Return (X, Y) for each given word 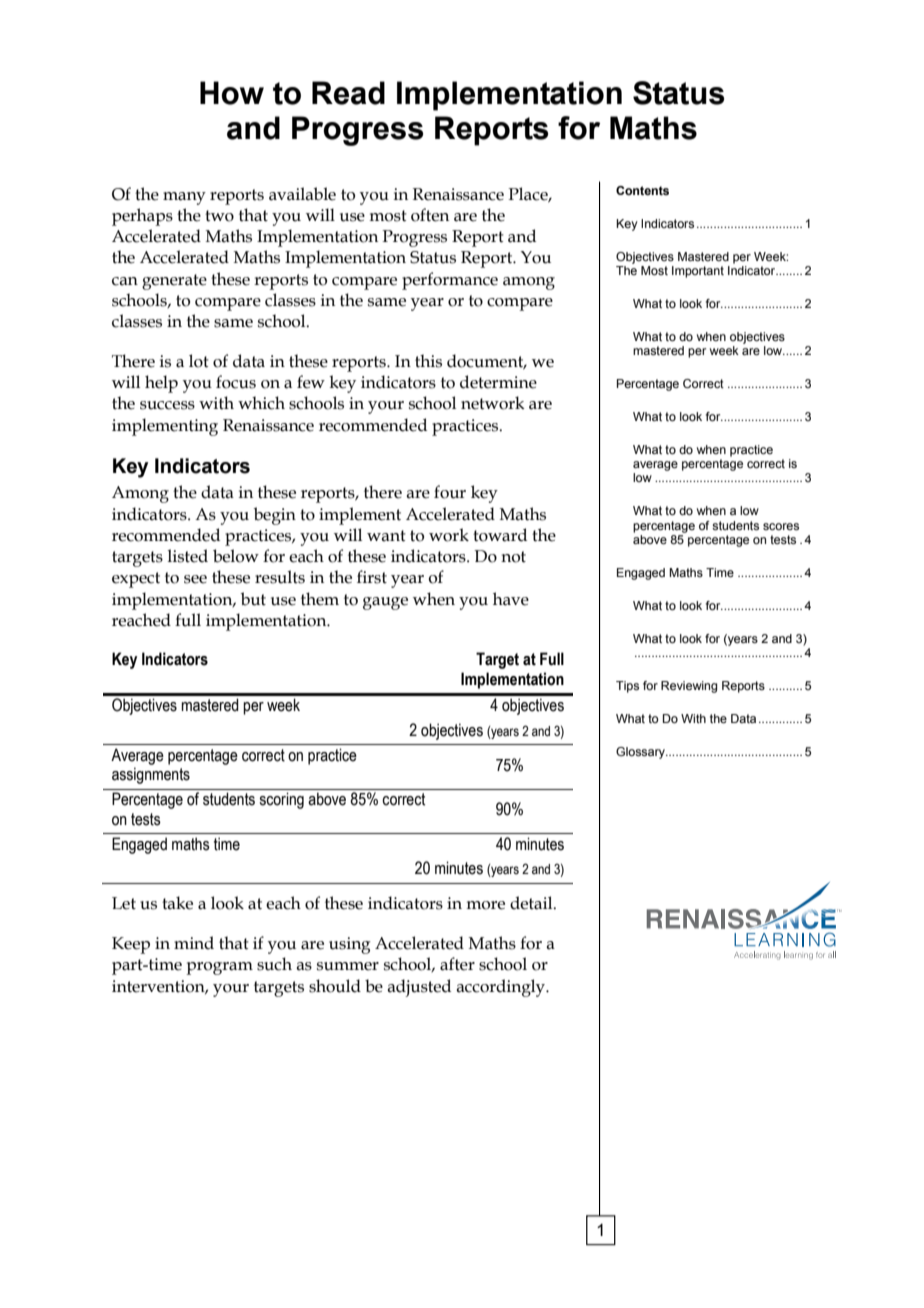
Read (348, 93)
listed (187, 556)
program (219, 968)
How (232, 93)
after (457, 964)
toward (500, 535)
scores (781, 526)
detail (532, 903)
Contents (642, 190)
